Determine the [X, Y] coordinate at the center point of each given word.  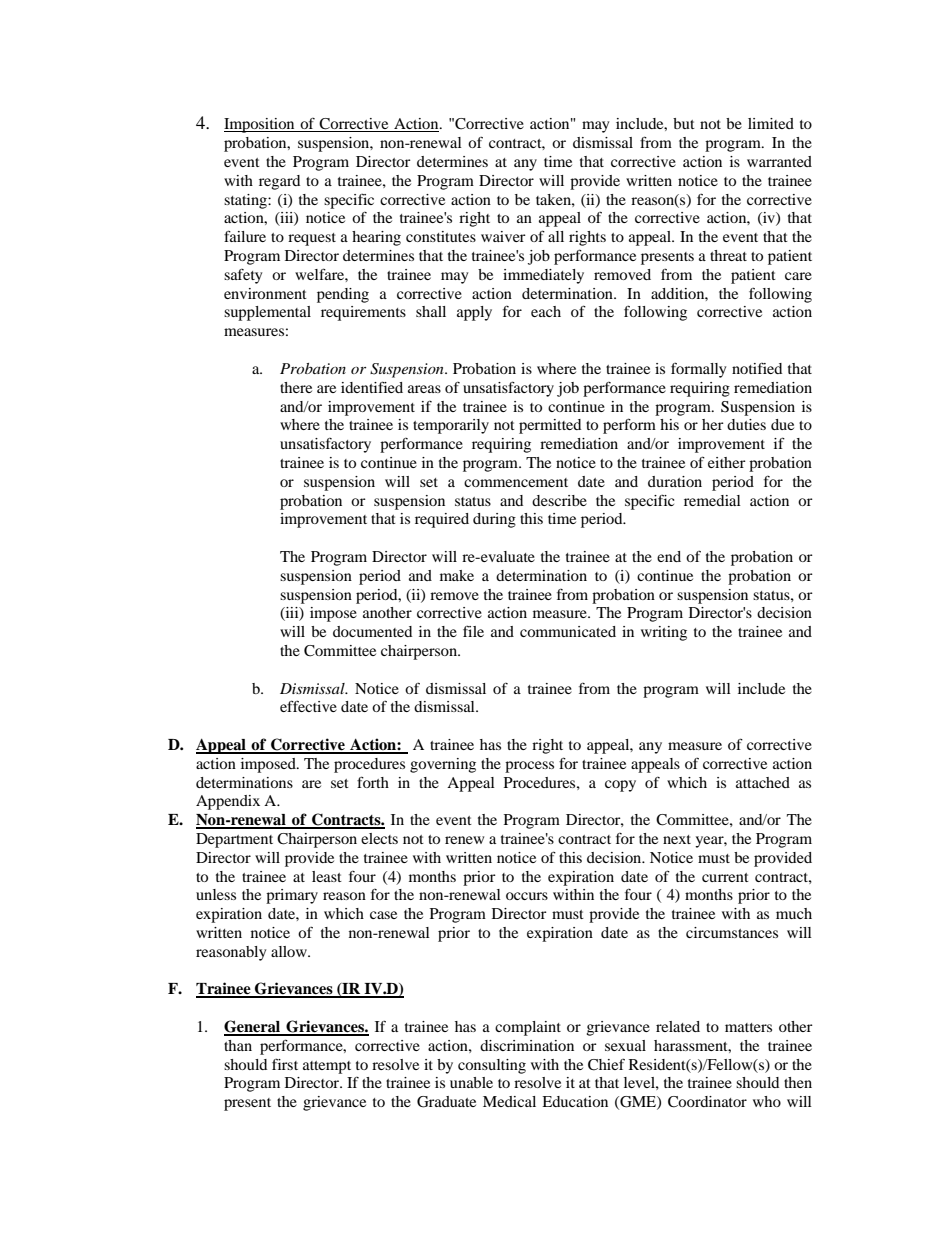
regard [279, 182]
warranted [779, 161]
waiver [503, 236]
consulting [492, 1066]
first [285, 1064]
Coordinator [707, 1102]
